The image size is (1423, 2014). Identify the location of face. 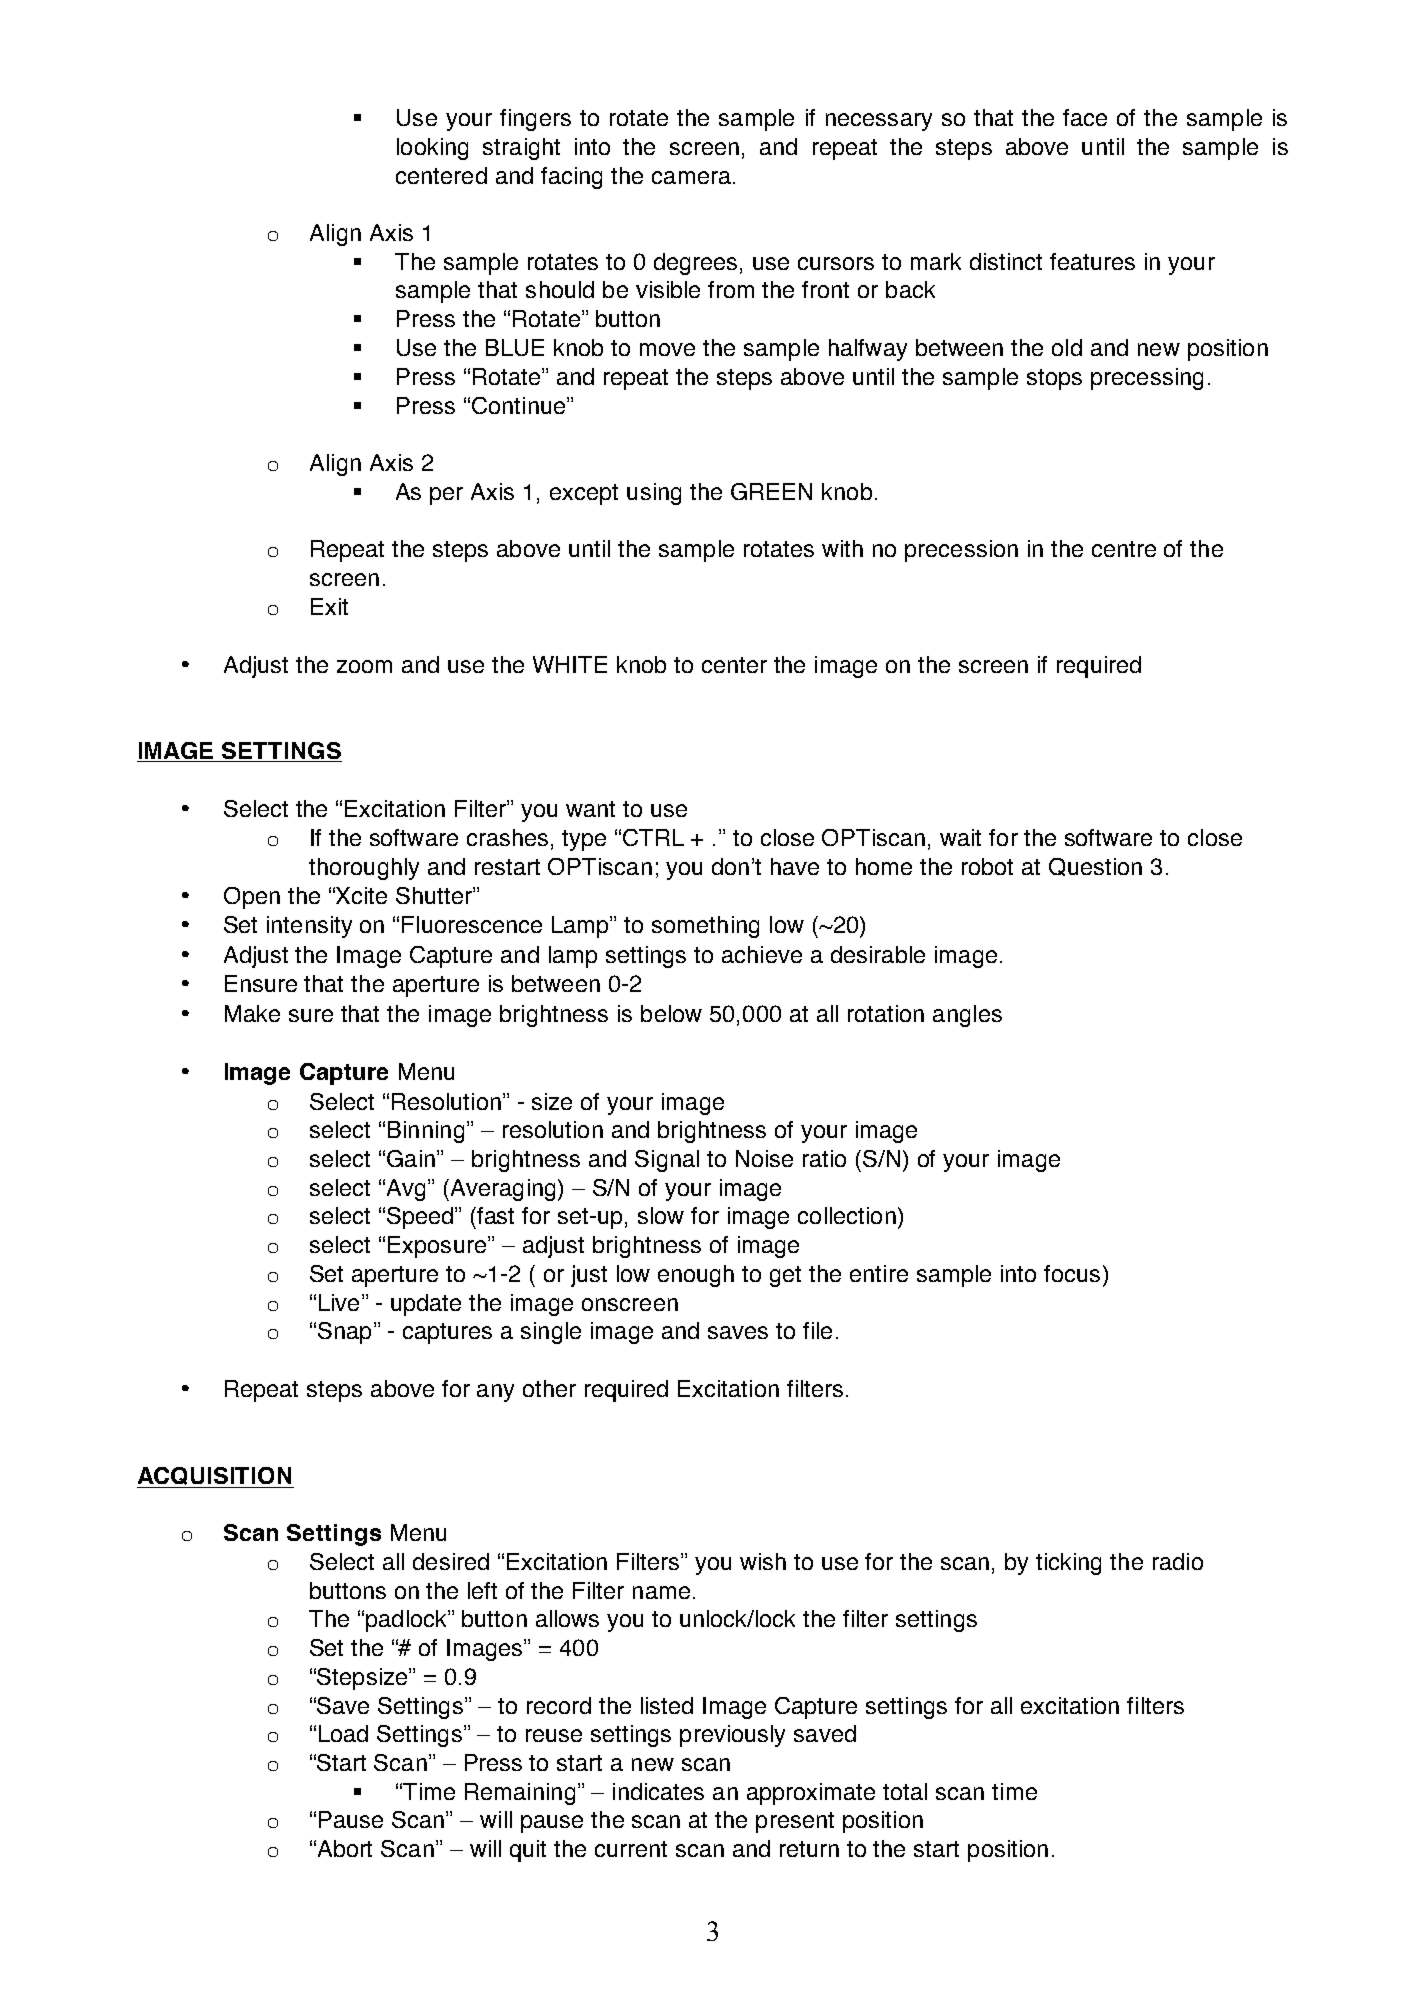
(1085, 117).
